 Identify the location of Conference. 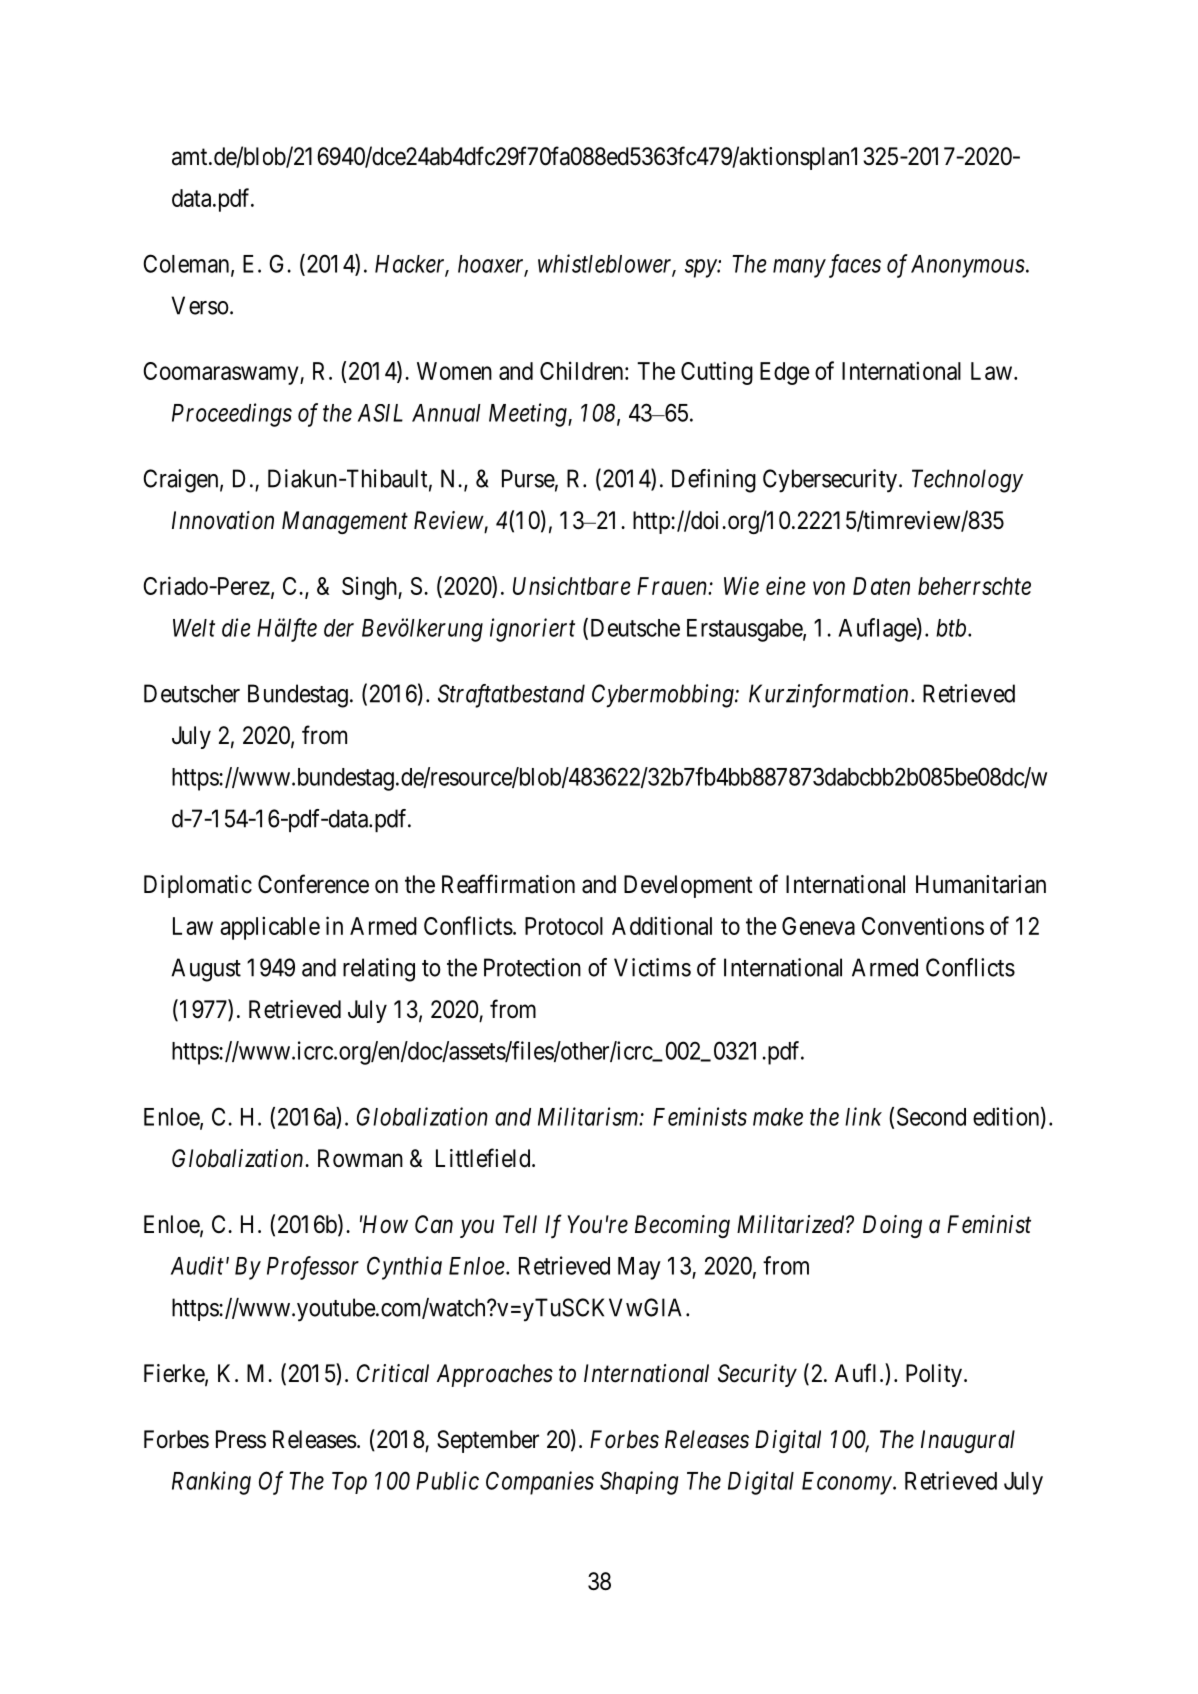
(313, 884).
